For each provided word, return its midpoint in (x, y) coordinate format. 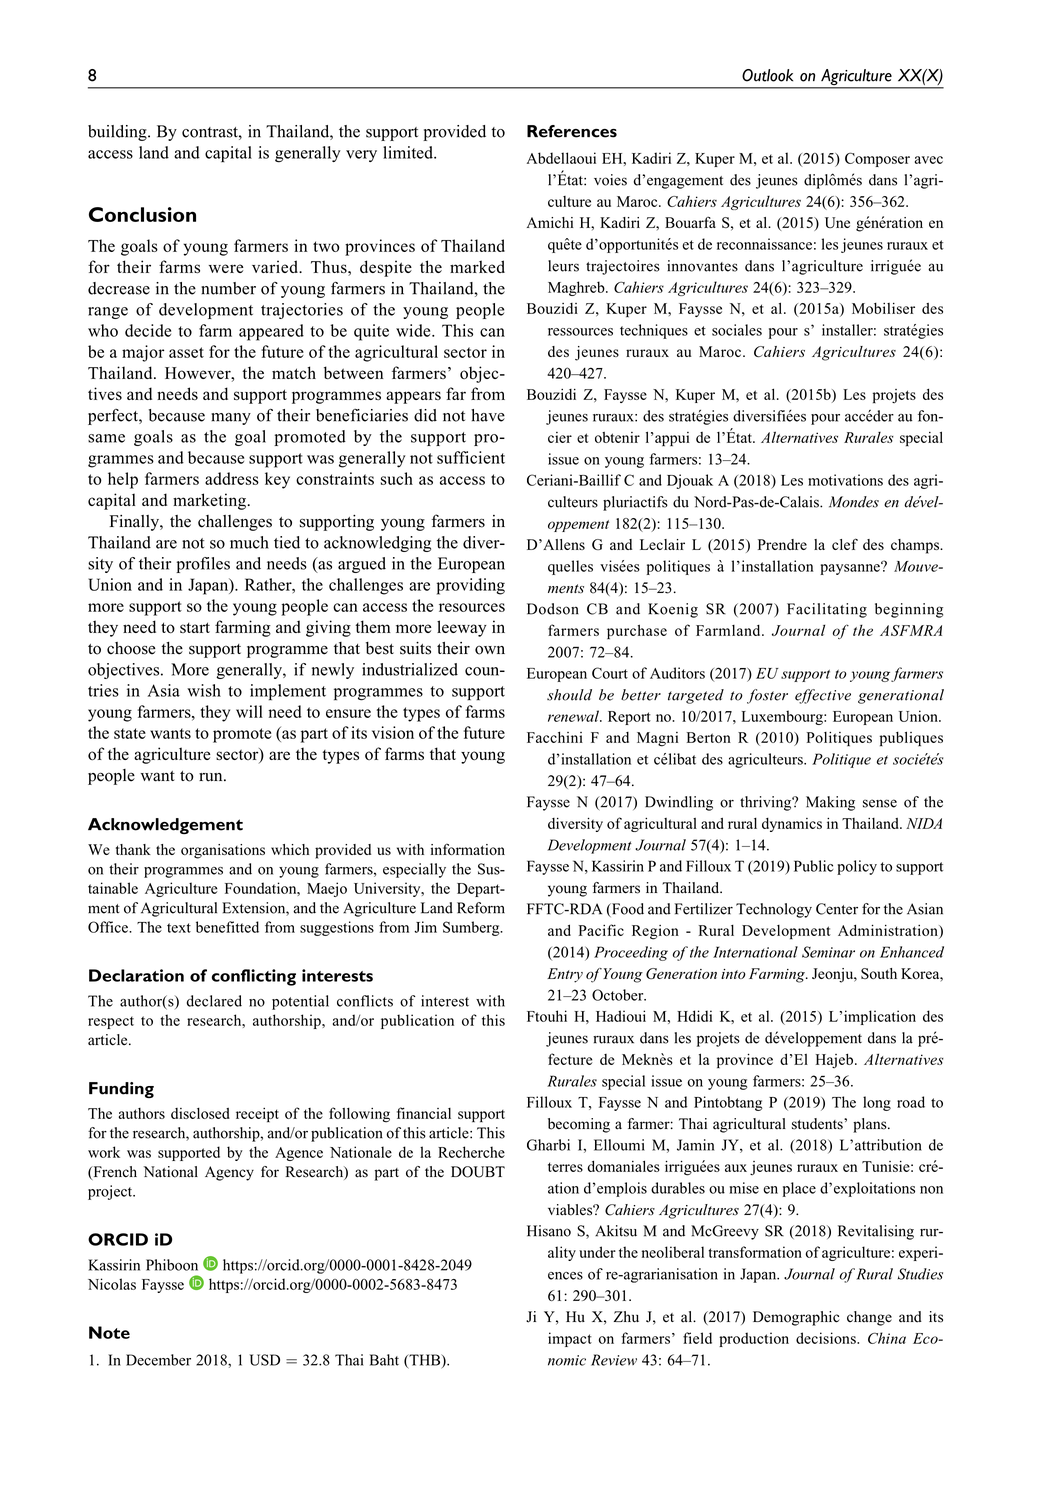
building (118, 133)
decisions (827, 1338)
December (158, 1360)
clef (845, 544)
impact (570, 1339)
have (488, 415)
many (231, 419)
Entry (565, 975)
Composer (877, 159)
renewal (574, 716)
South (879, 973)
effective (823, 696)
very (361, 156)
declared (214, 1001)
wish (204, 690)
